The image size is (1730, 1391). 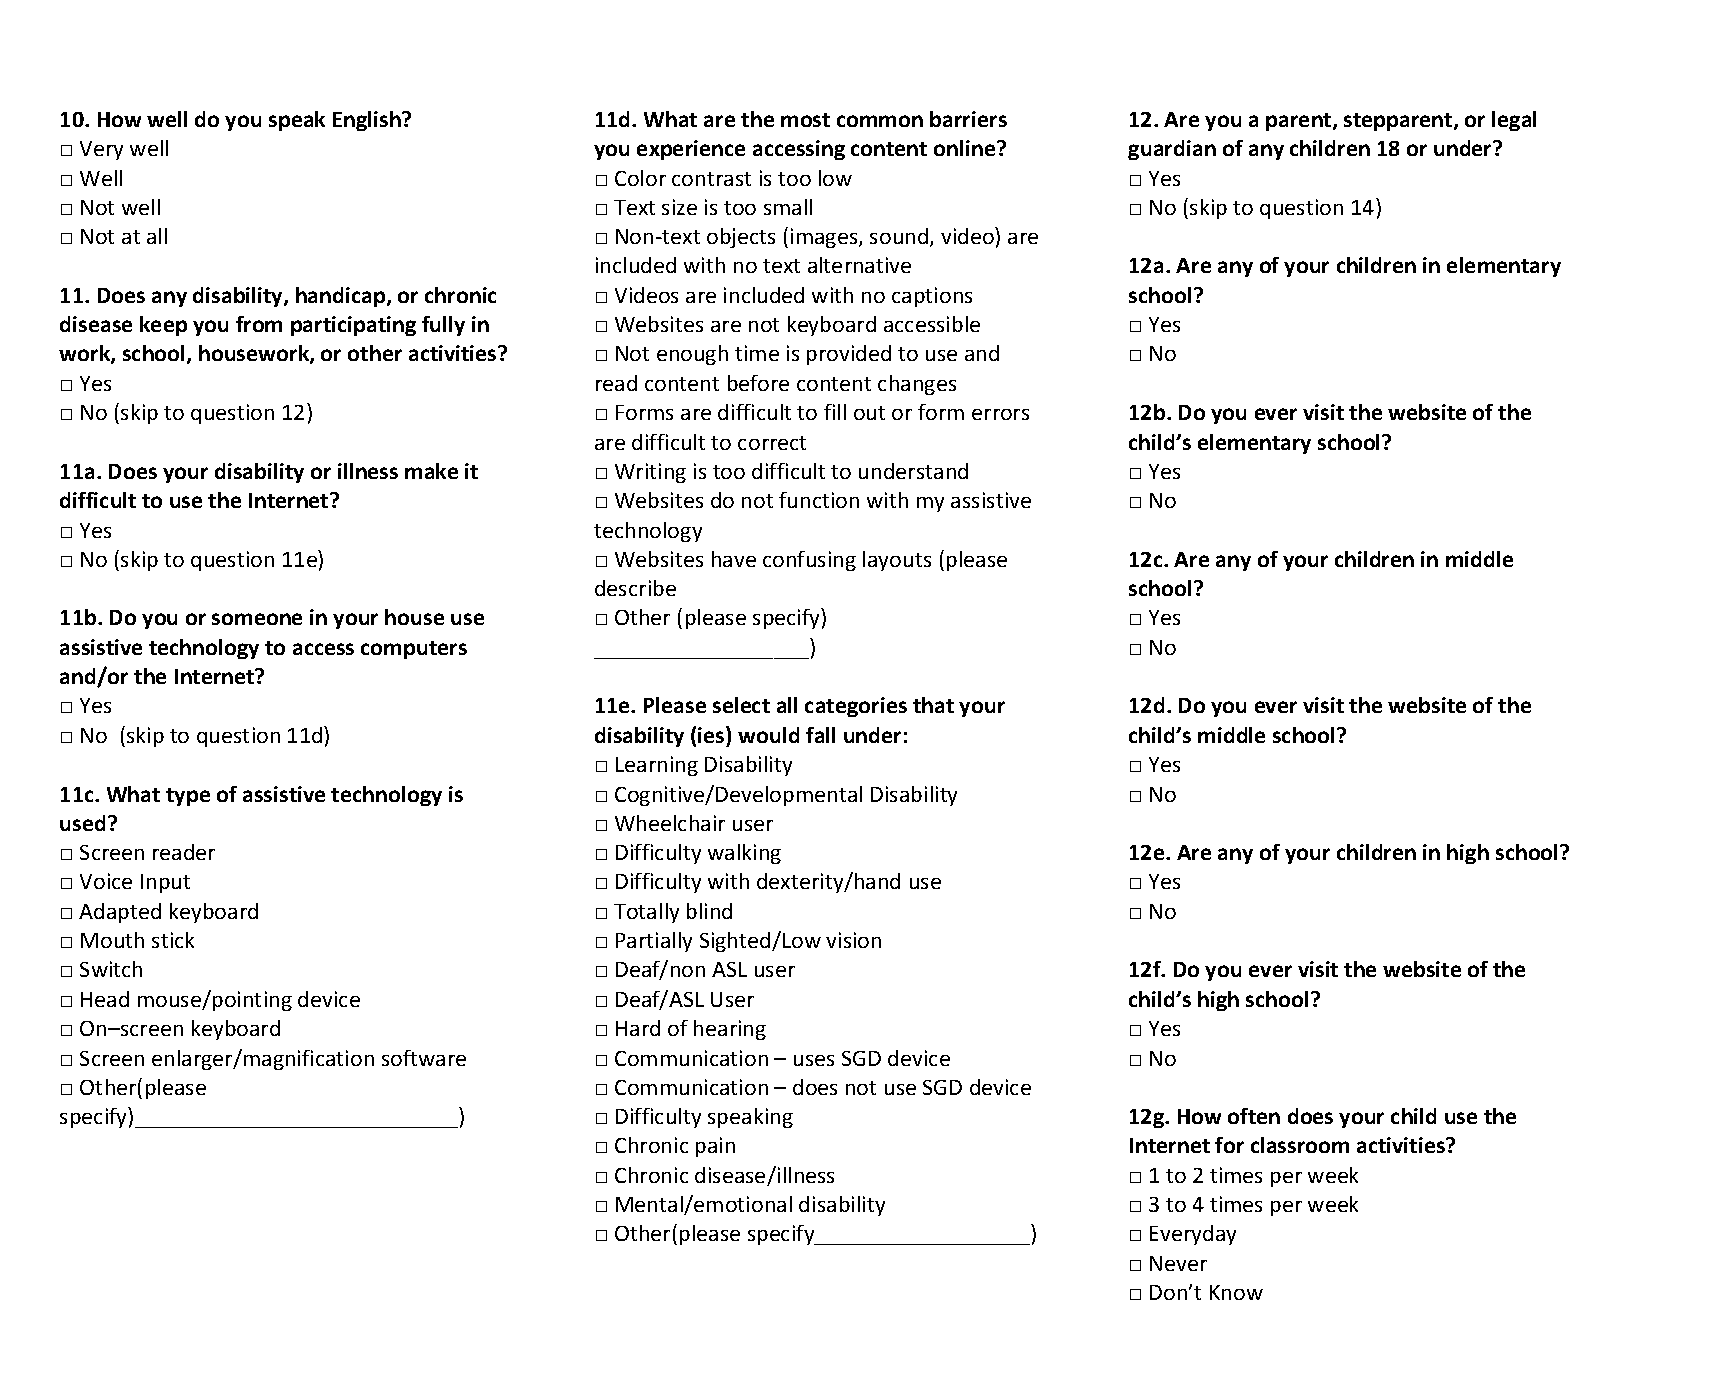 What do you see at coordinates (853, 940) in the screenshot?
I see `vision` at bounding box center [853, 940].
